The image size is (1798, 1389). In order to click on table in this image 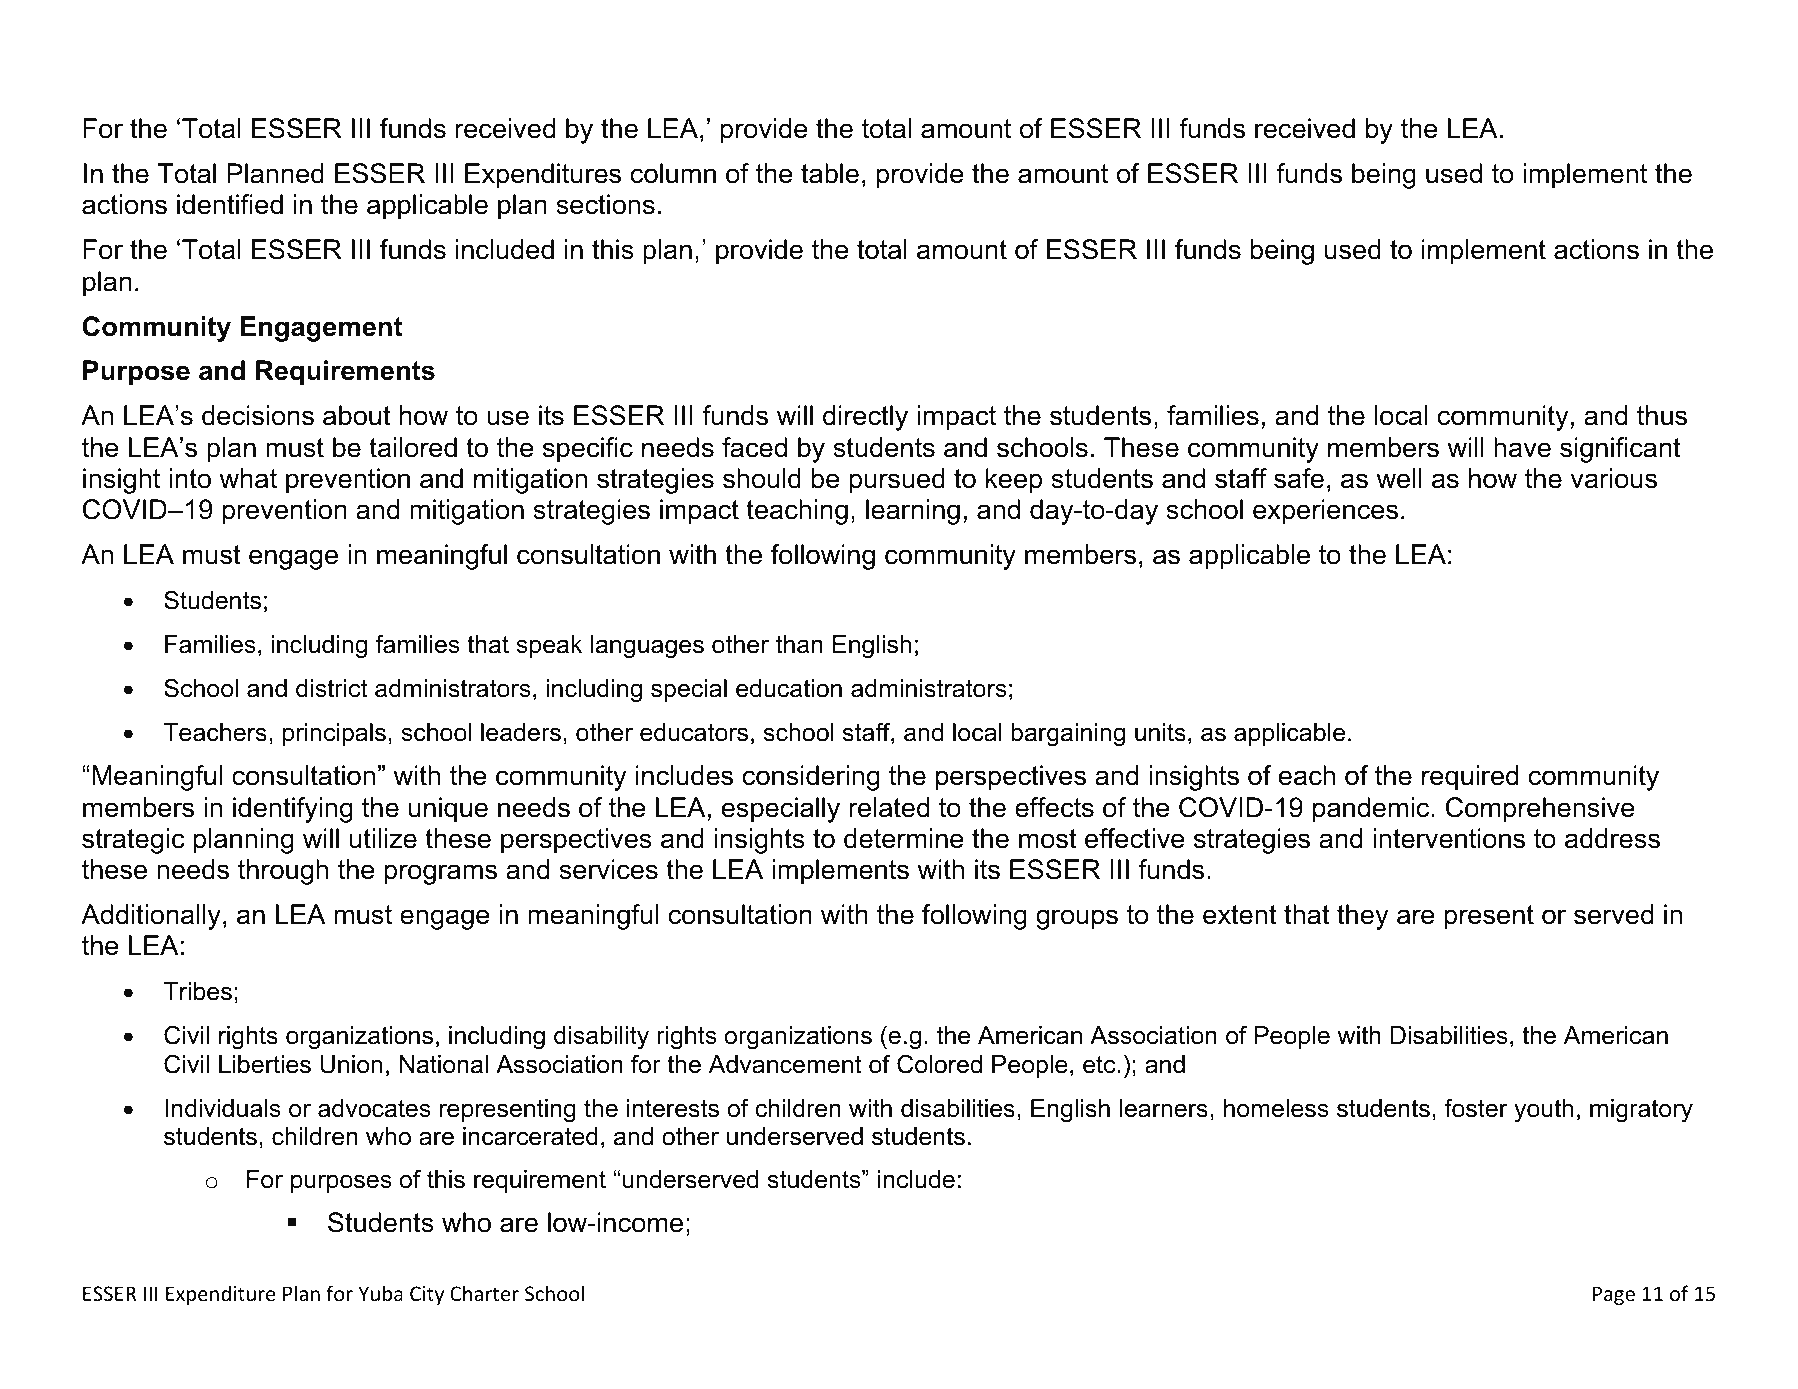, I will do `click(830, 173)`.
